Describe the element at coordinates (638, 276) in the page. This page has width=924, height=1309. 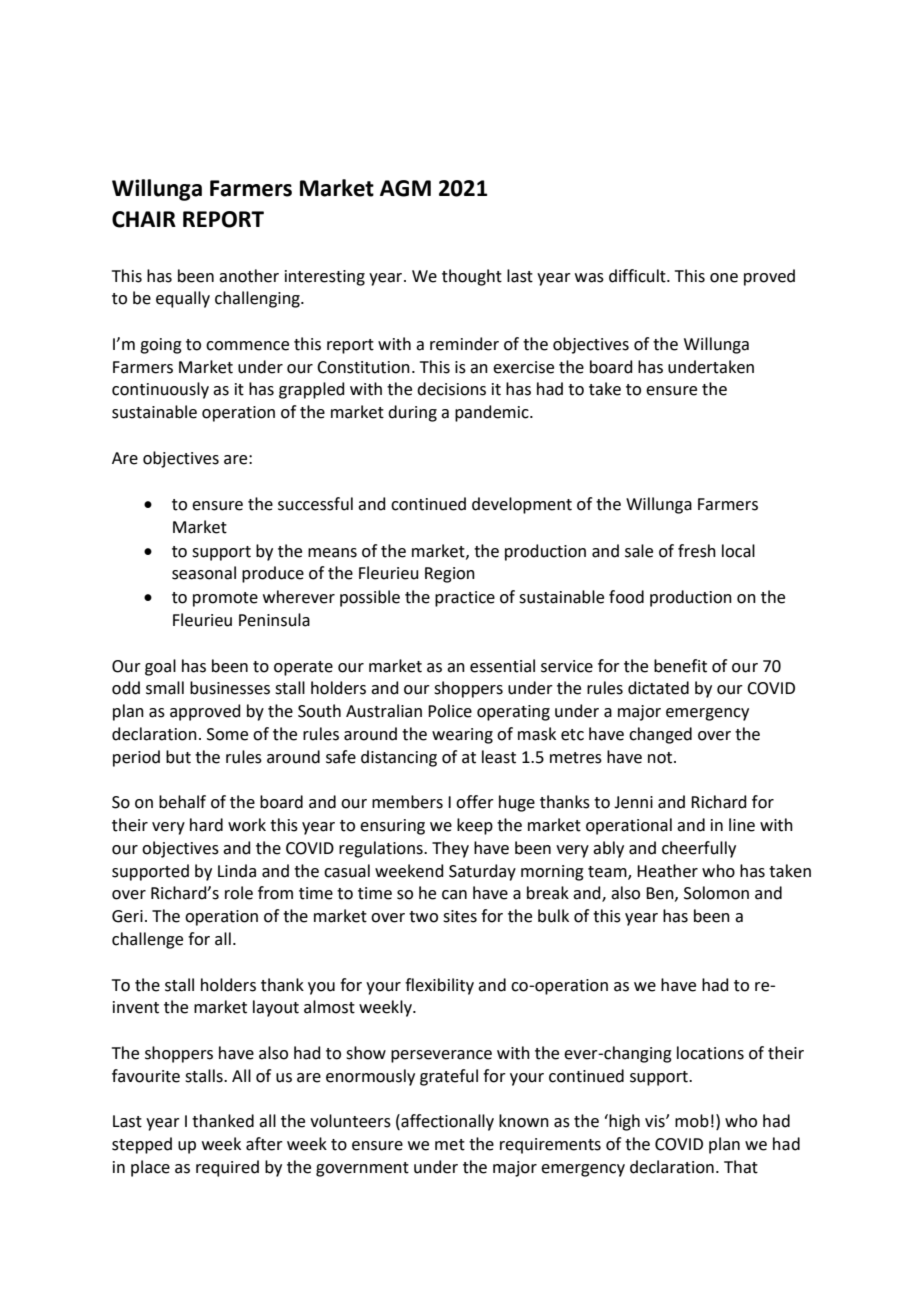
I see `difficult` at that location.
